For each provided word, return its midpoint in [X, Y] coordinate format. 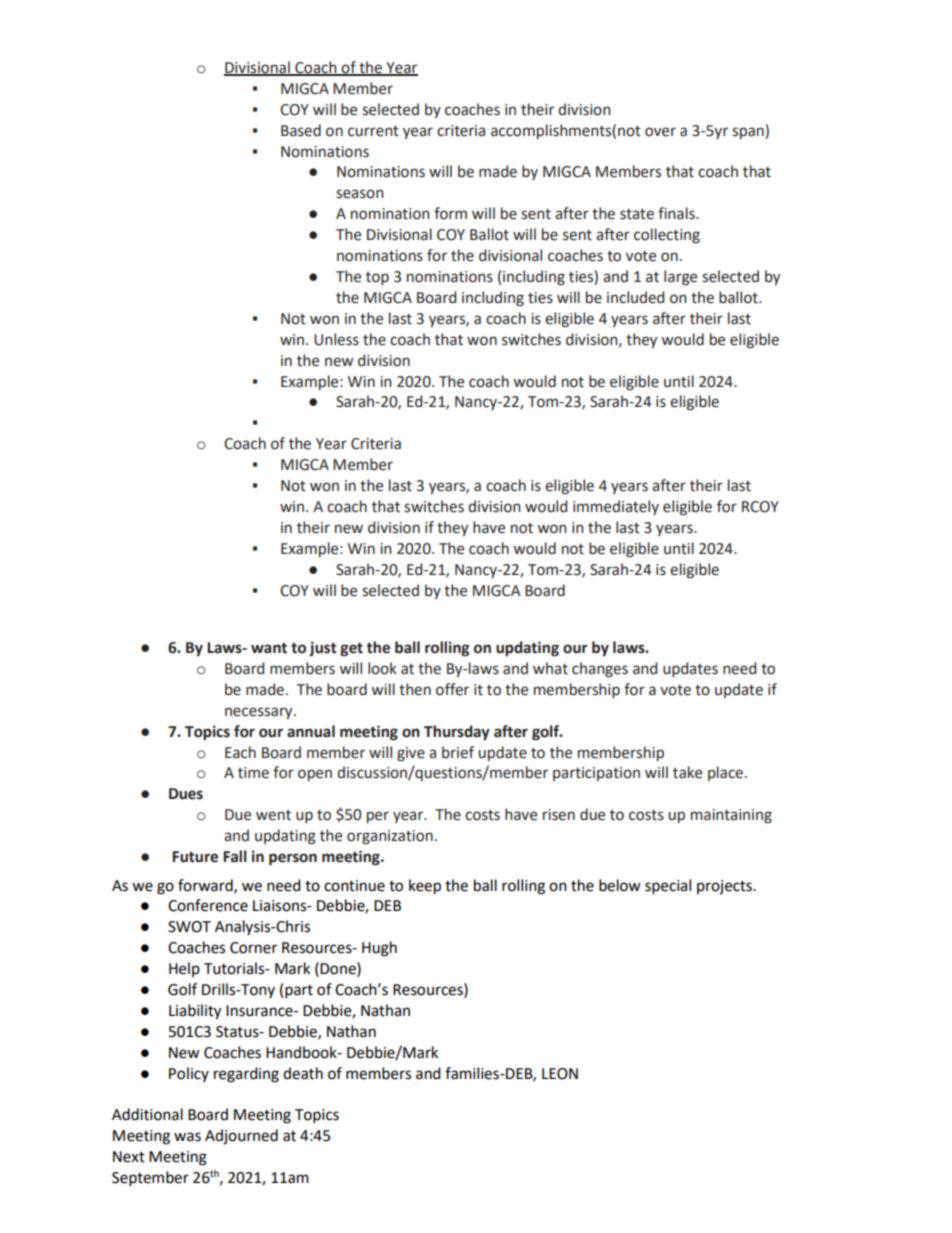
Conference [208, 905]
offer [452, 689]
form [450, 213]
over [660, 132]
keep [425, 887]
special [668, 887]
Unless [336, 339]
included [635, 297]
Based [301, 130]
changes [600, 670]
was [187, 1137]
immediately [616, 507]
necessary [260, 713]
